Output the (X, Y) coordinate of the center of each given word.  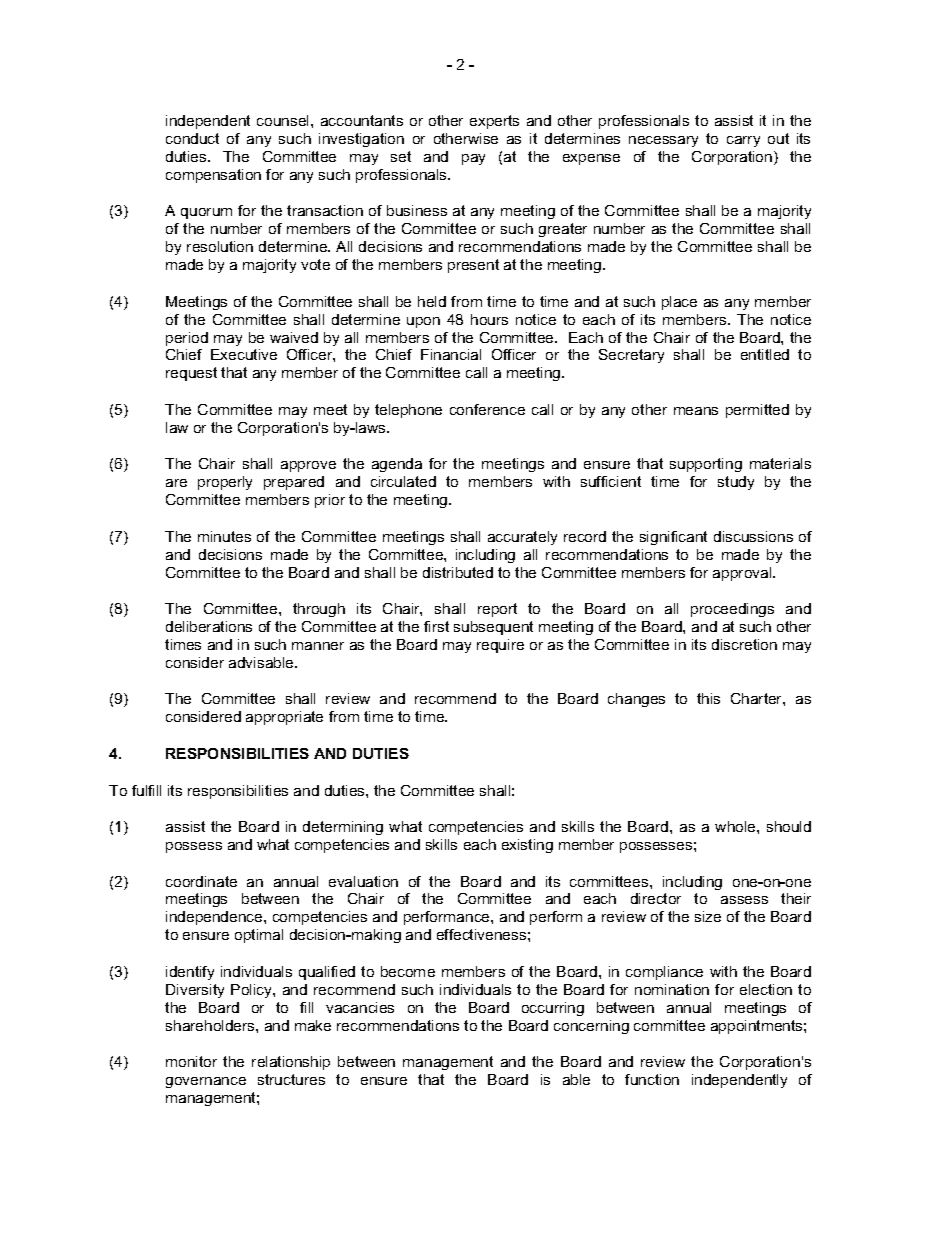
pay (473, 159)
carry (743, 141)
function (652, 1079)
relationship (291, 1063)
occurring (553, 1009)
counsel (284, 120)
